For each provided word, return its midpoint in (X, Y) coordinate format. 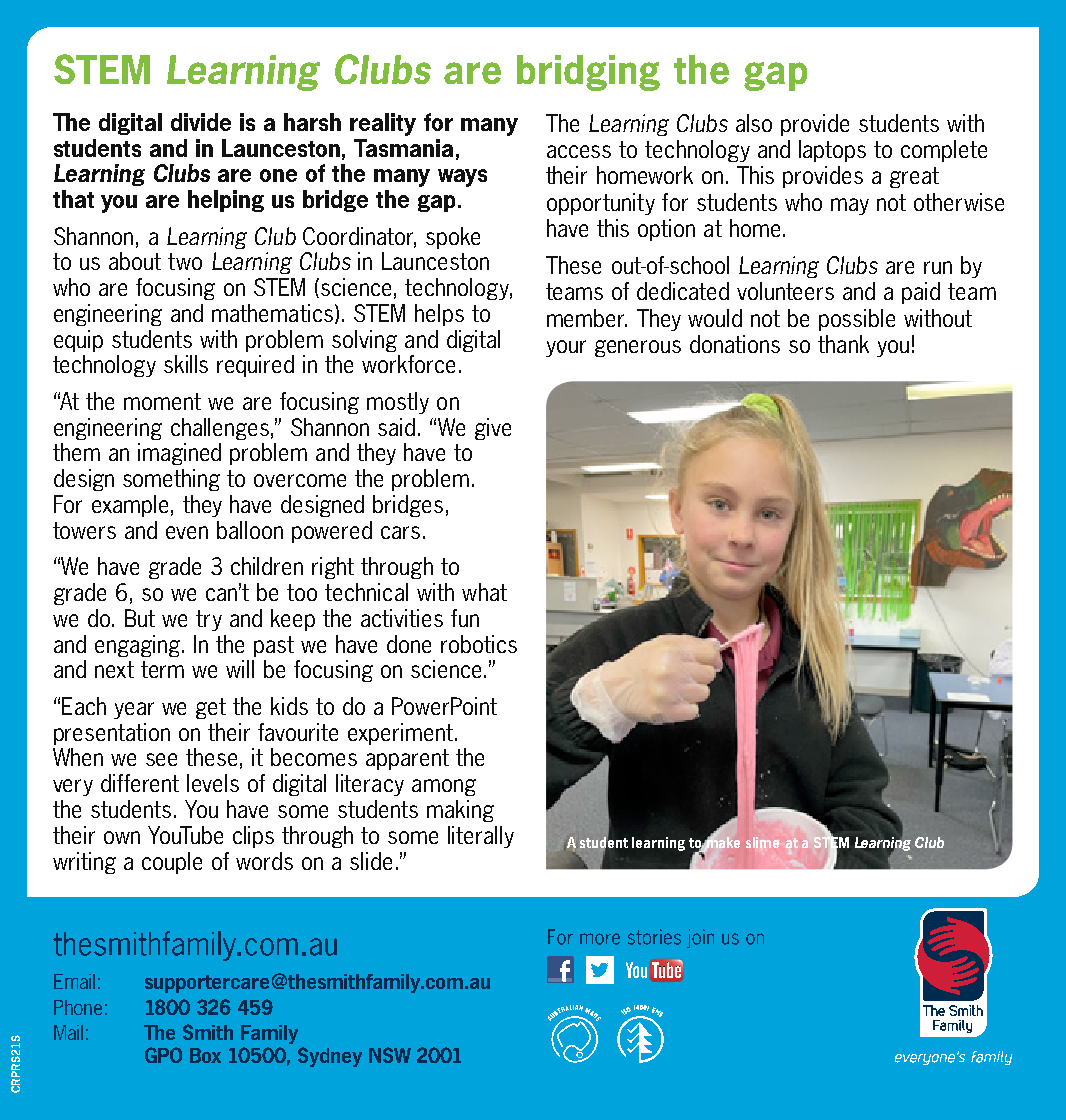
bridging (588, 73)
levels (213, 783)
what (484, 592)
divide (201, 122)
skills (186, 364)
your (566, 348)
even (187, 532)
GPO (163, 1055)
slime (762, 842)
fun (465, 618)
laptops (832, 151)
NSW (390, 1055)
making (460, 811)
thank (843, 344)
